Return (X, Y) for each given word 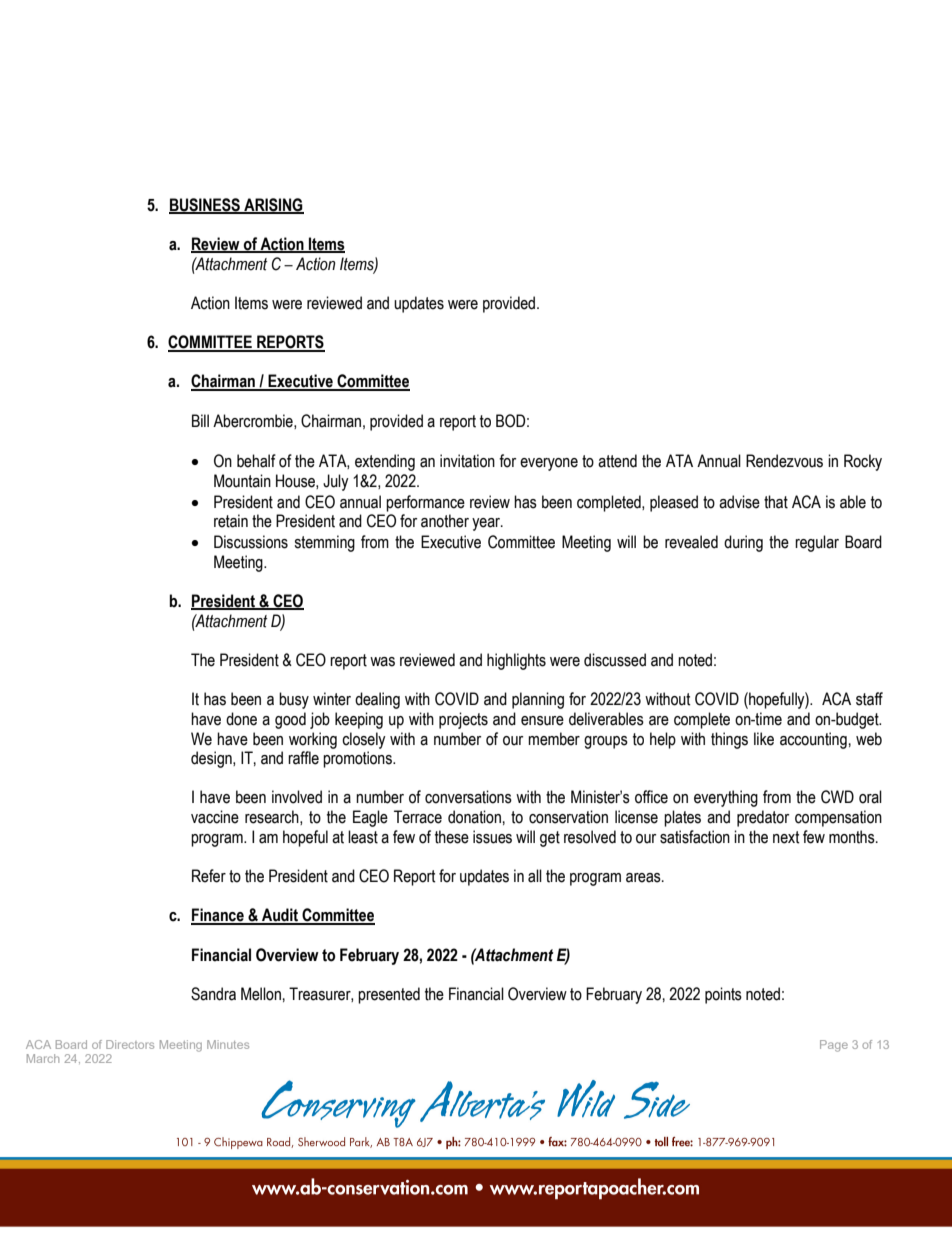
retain (231, 521)
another (445, 521)
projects (463, 720)
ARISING (273, 205)
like (764, 739)
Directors (130, 1044)
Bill (200, 420)
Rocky (863, 462)
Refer (209, 876)
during (743, 543)
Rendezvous (784, 461)
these (452, 837)
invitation (467, 461)
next (786, 837)
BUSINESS (205, 205)
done (241, 719)
